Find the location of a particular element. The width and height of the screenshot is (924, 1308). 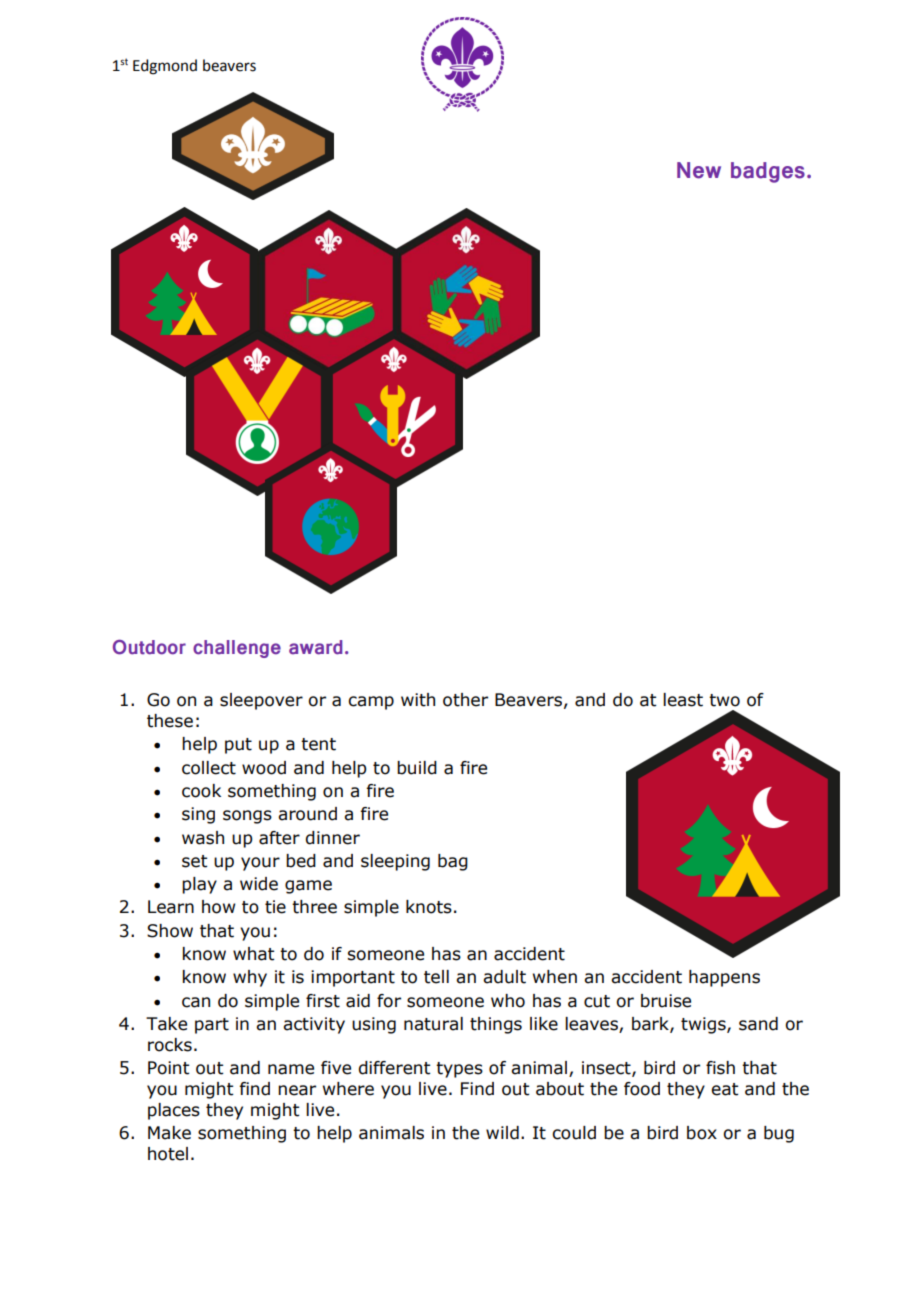

other is located at coordinates (465, 700).
